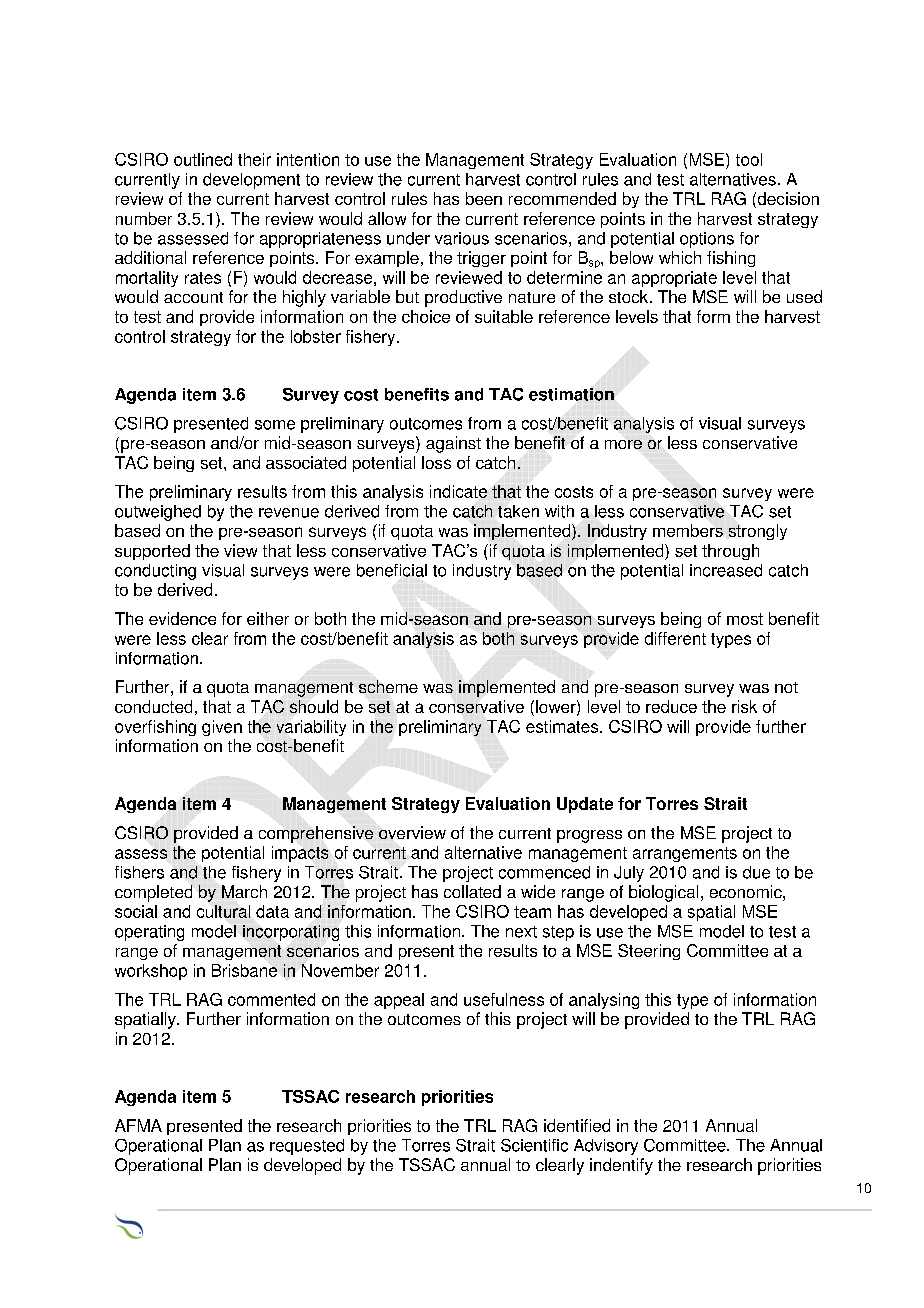 Image resolution: width=924 pixels, height=1308 pixels. What do you see at coordinates (745, 619) in the document?
I see `most` at bounding box center [745, 619].
